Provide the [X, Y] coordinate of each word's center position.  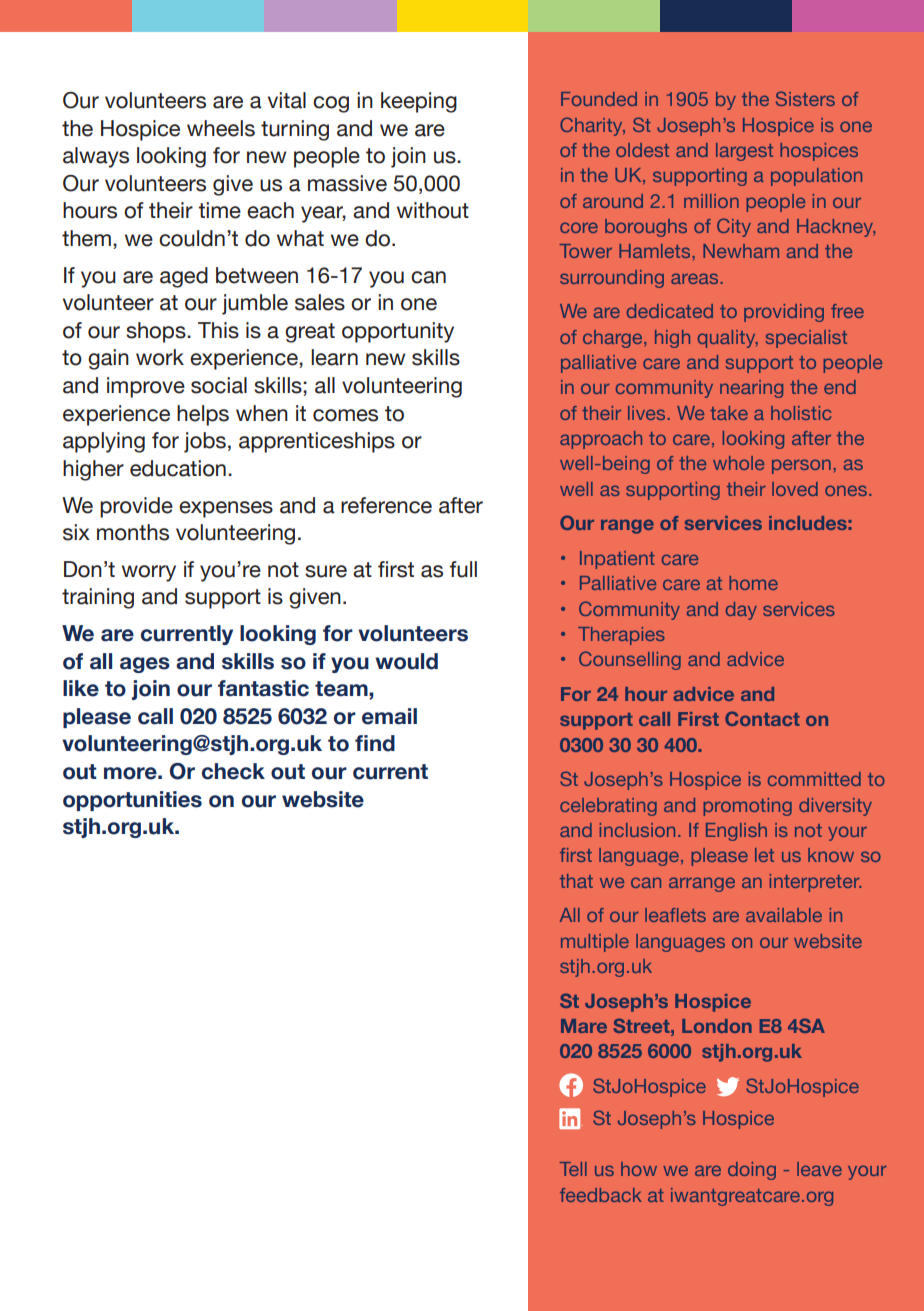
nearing [751, 389]
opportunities [132, 801]
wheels [221, 128]
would [406, 661]
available [784, 915]
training [98, 598]
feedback [601, 1195]
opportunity [398, 332]
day [741, 611]
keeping [419, 102]
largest [744, 152]
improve [146, 387]
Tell [573, 1169]
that [576, 881]
